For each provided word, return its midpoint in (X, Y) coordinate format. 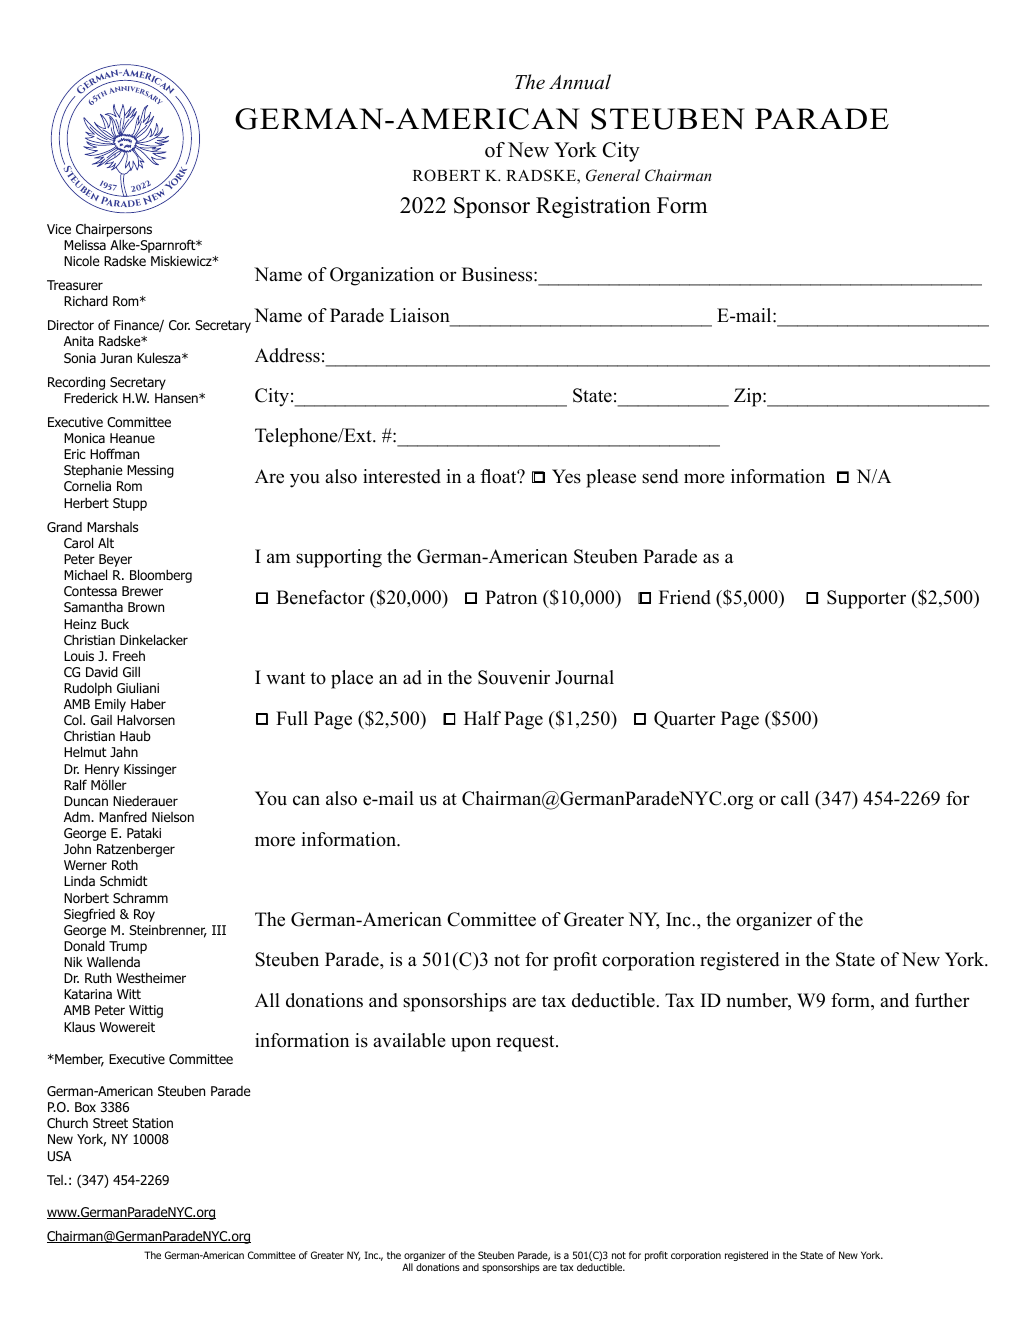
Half (482, 718)
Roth (125, 865)
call (795, 798)
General (613, 175)
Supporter (866, 599)
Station (152, 1123)
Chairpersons (114, 230)
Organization (382, 276)
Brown (146, 607)
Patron (511, 597)
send (660, 476)
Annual (580, 82)
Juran (116, 358)
